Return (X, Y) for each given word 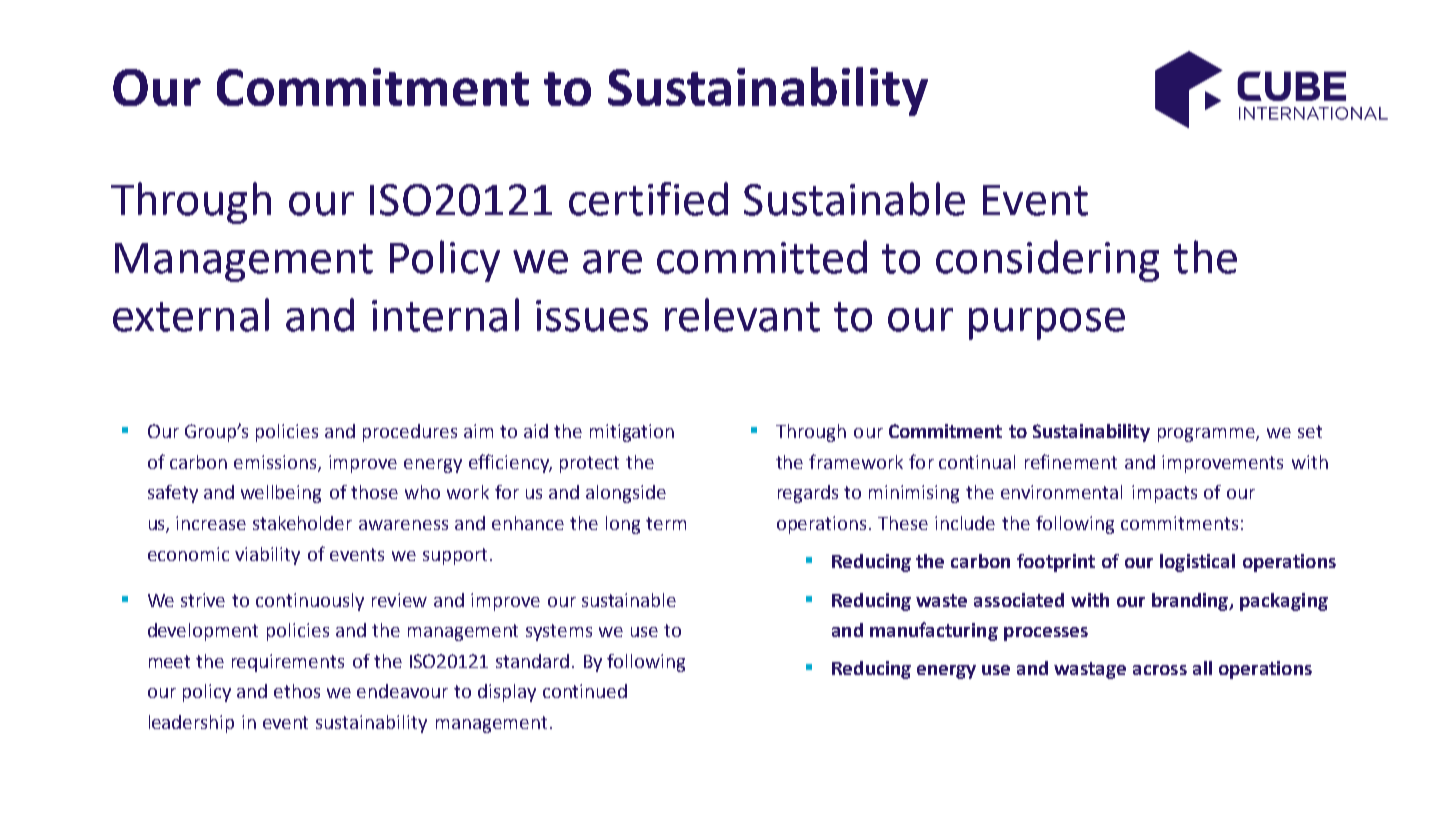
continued (585, 691)
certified (648, 199)
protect (589, 464)
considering (1047, 261)
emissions (276, 463)
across (1160, 670)
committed (762, 257)
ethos (297, 691)
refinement (1071, 461)
